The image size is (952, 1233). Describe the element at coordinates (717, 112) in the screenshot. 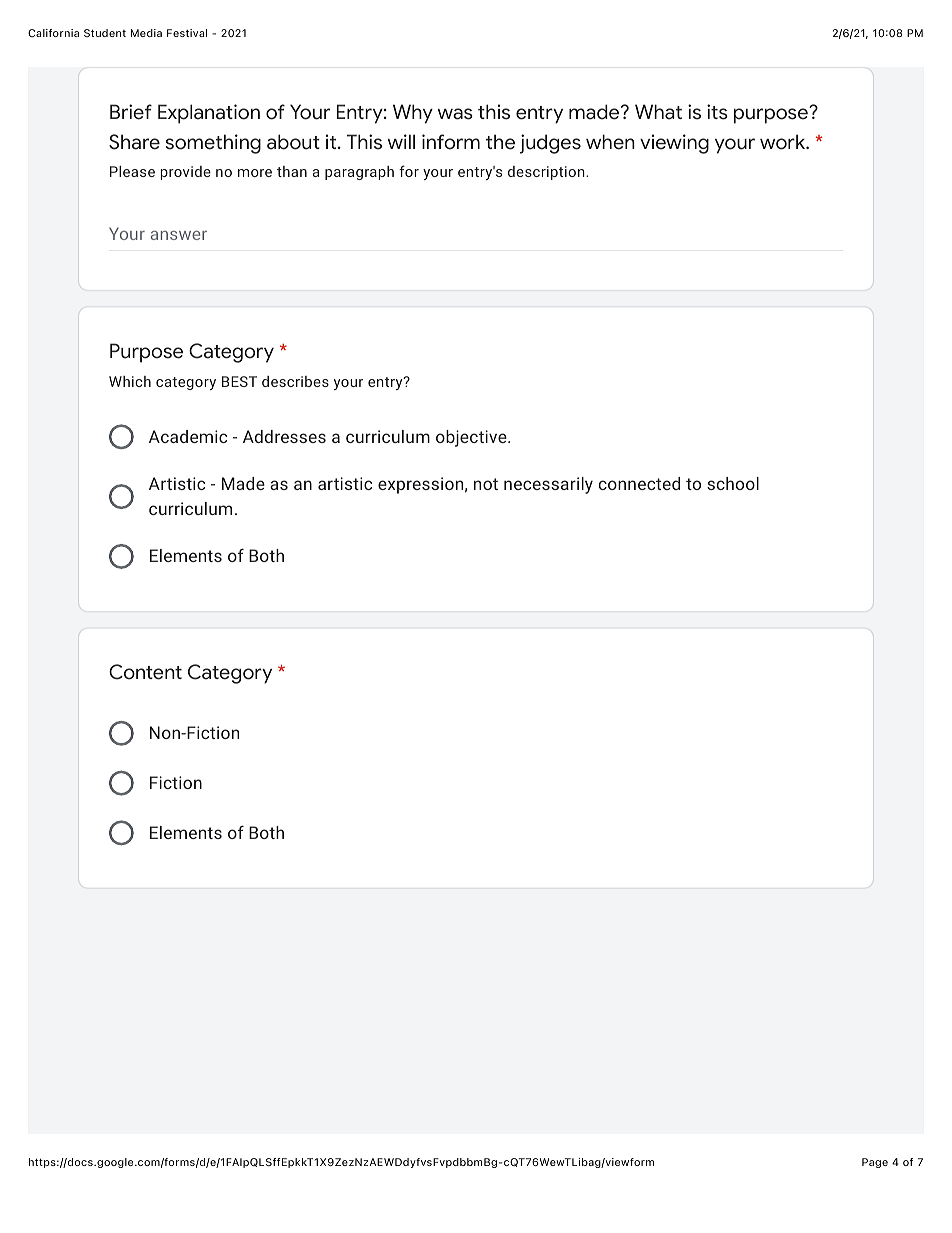

I see `its` at that location.
